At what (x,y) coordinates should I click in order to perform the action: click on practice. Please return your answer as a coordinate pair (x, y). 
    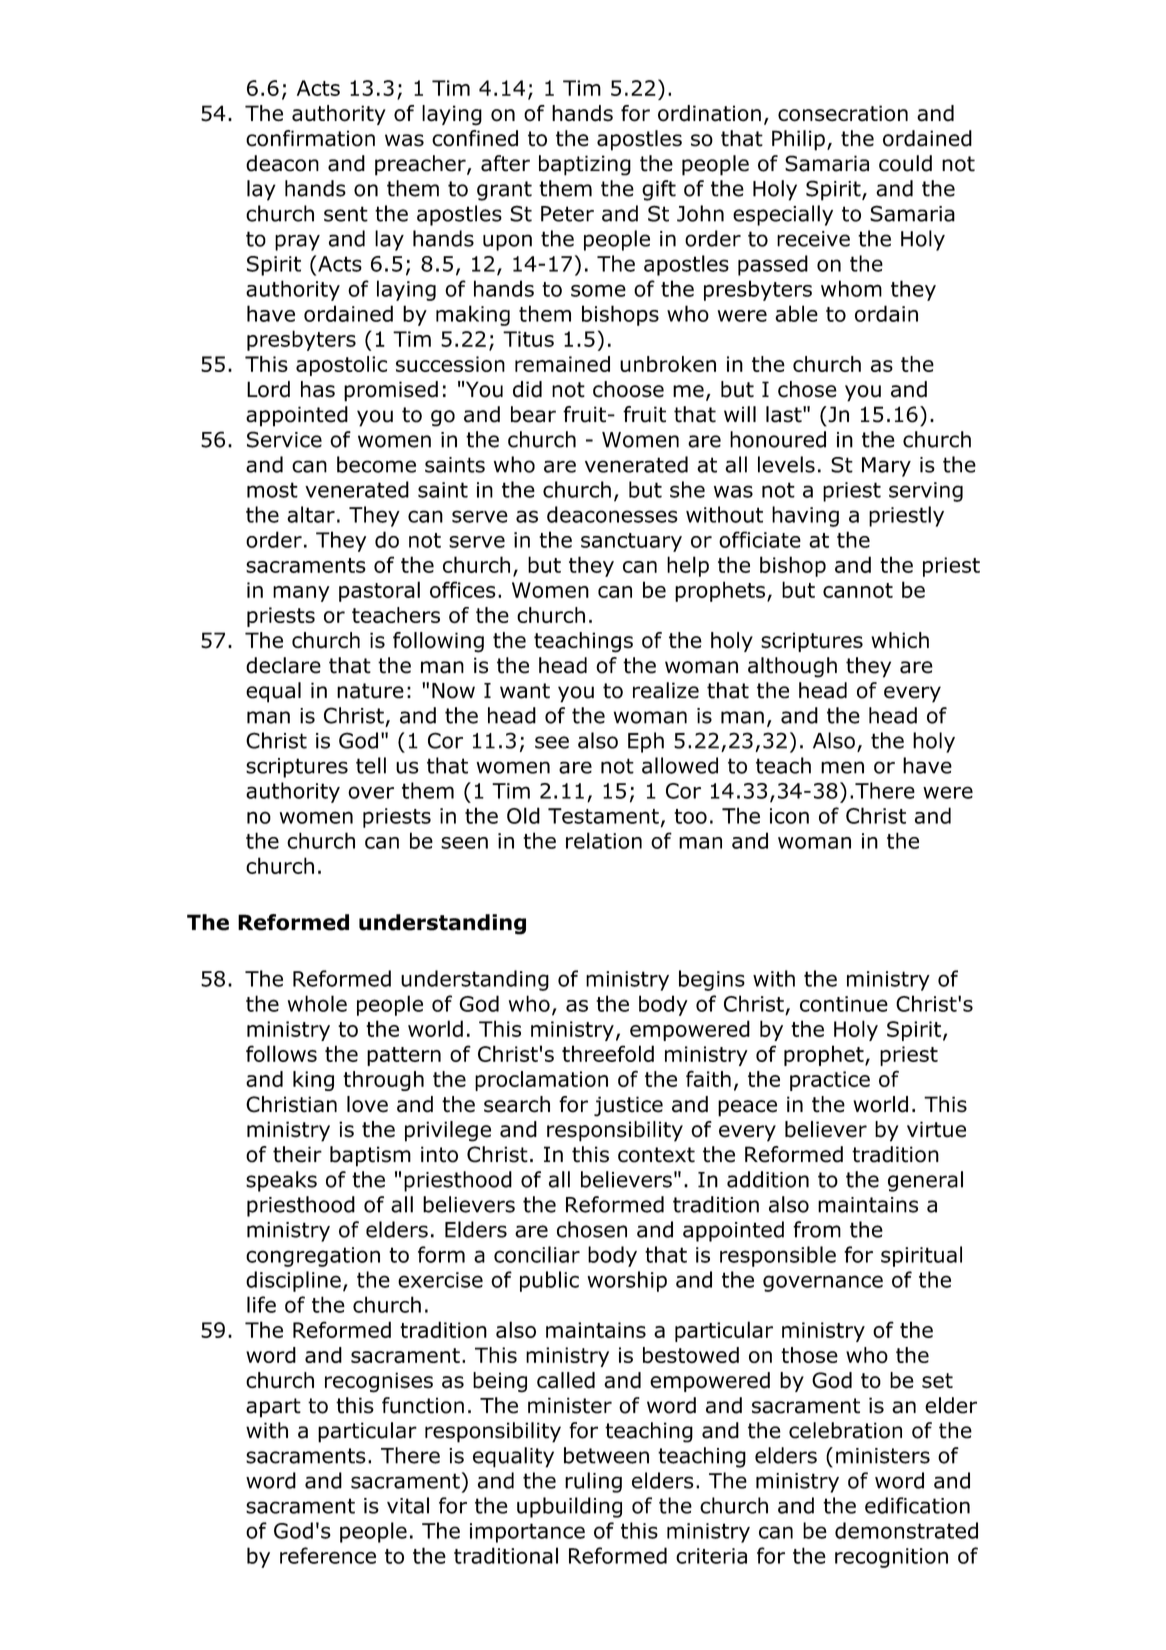
    Looking at the image, I should click on (830, 1081).
